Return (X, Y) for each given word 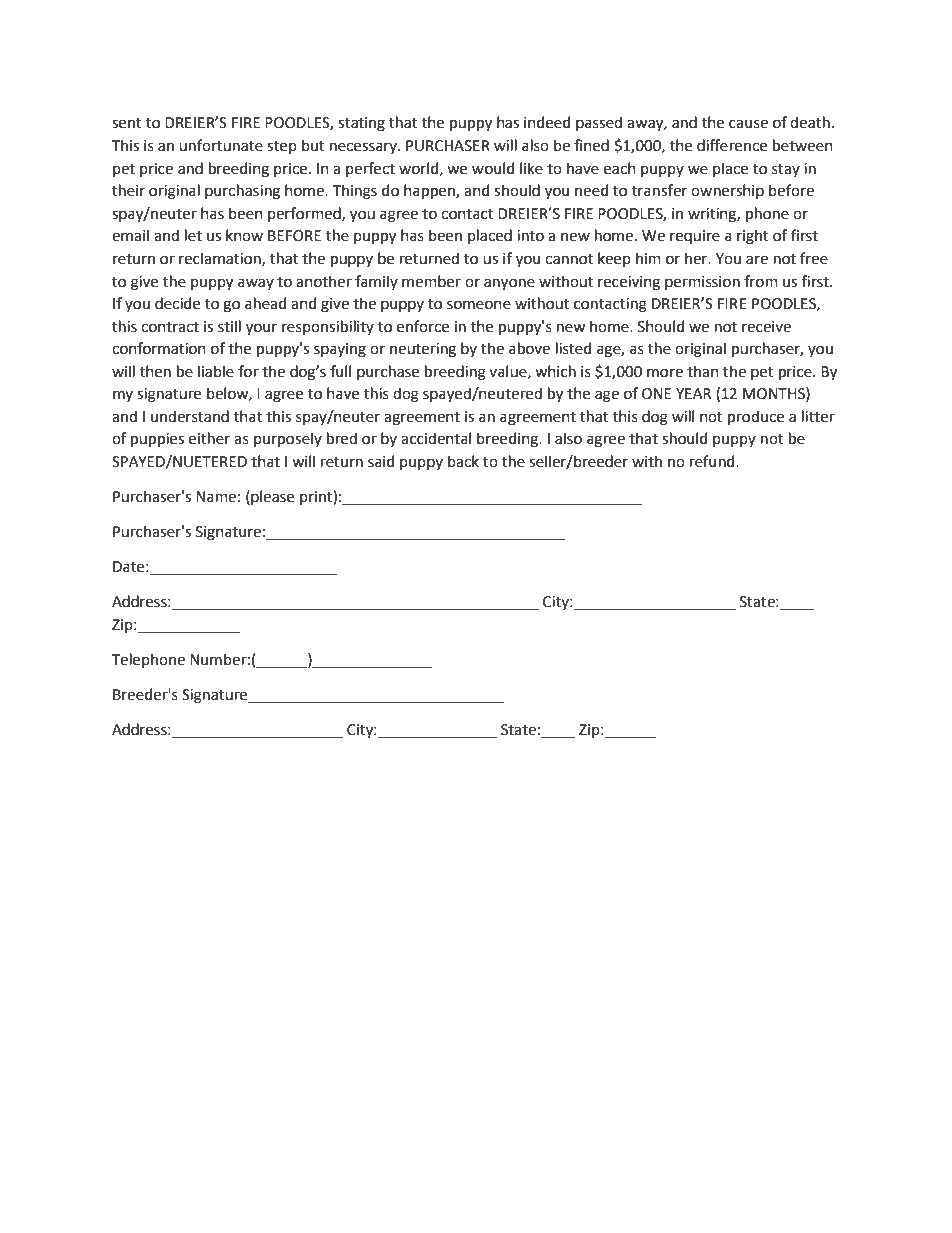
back (463, 461)
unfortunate (221, 145)
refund (713, 461)
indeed (547, 122)
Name (216, 497)
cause (748, 124)
